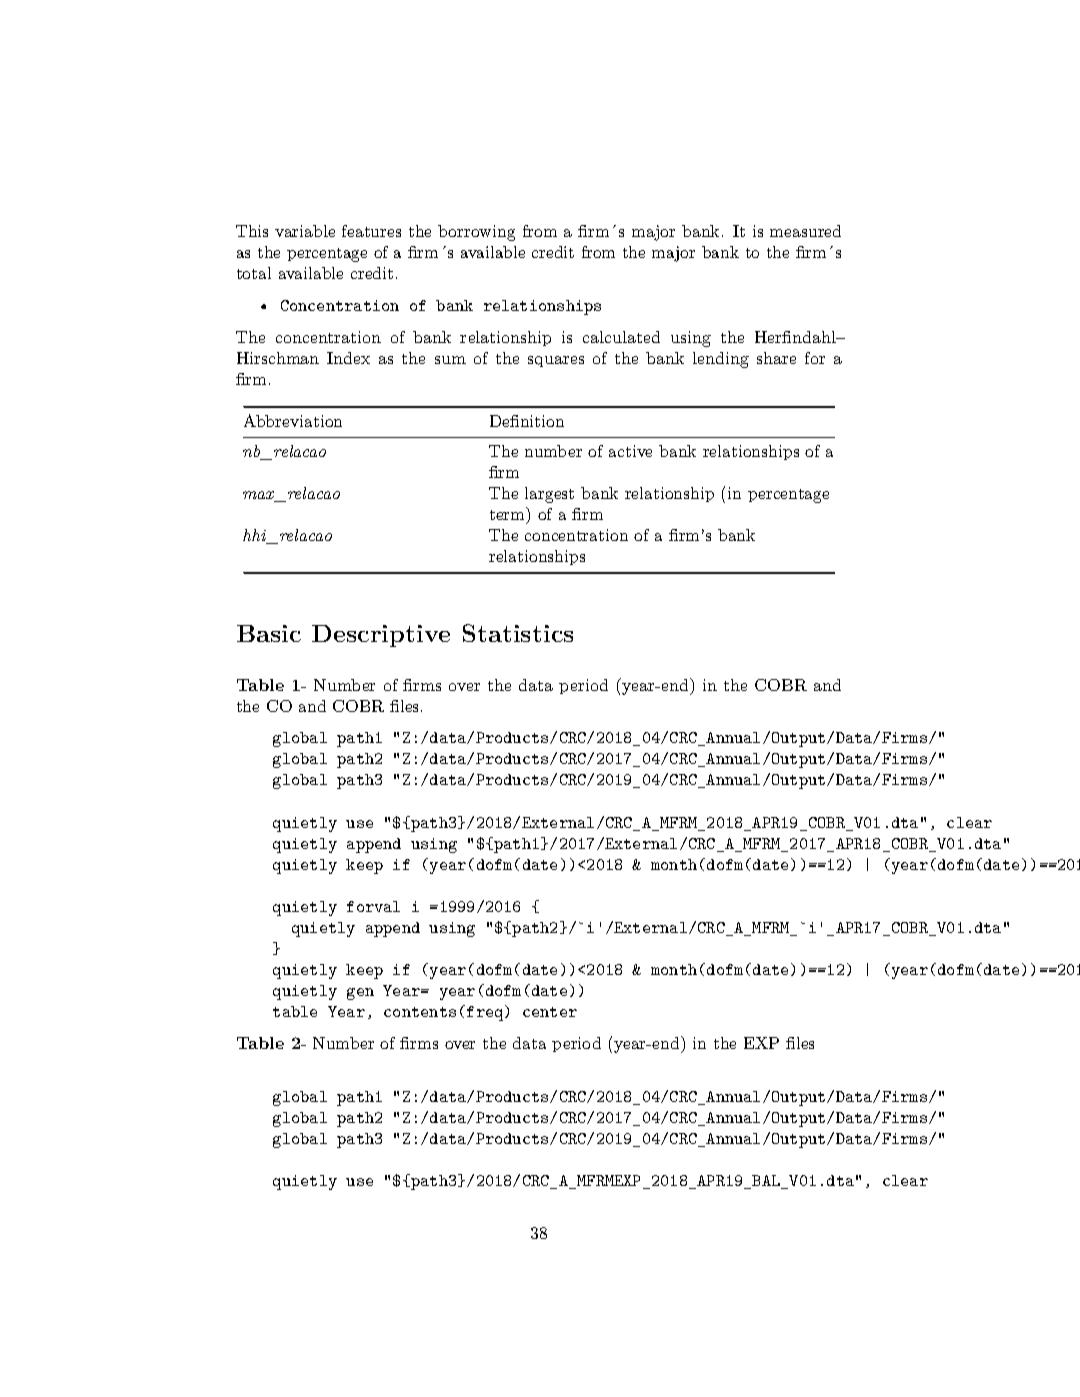  Describe the element at coordinates (549, 495) in the image. I see `largest` at that location.
